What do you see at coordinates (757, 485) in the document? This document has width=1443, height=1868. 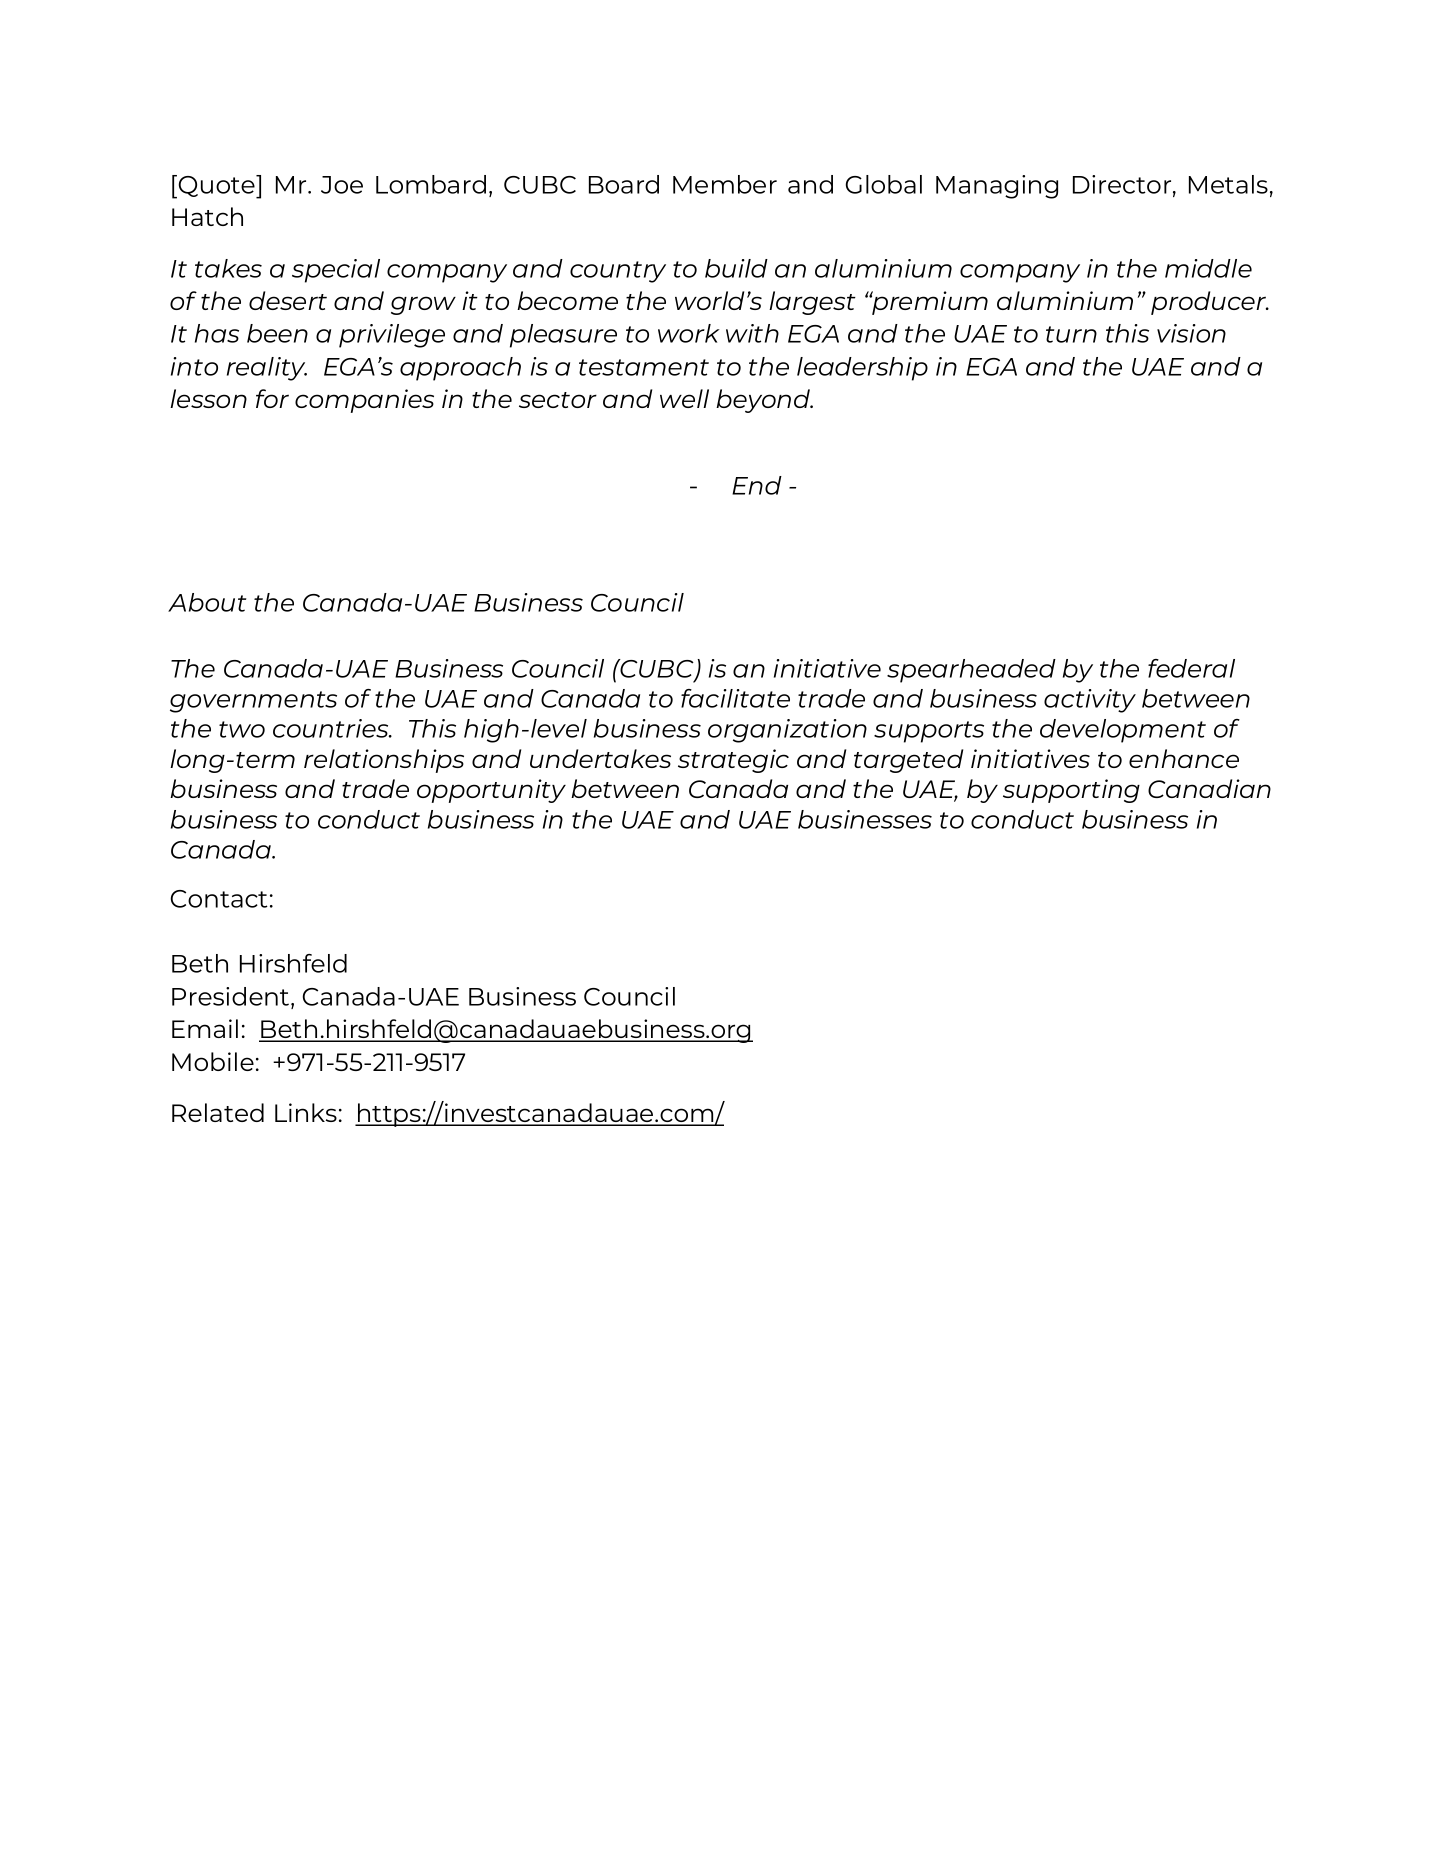 I see `End` at bounding box center [757, 485].
